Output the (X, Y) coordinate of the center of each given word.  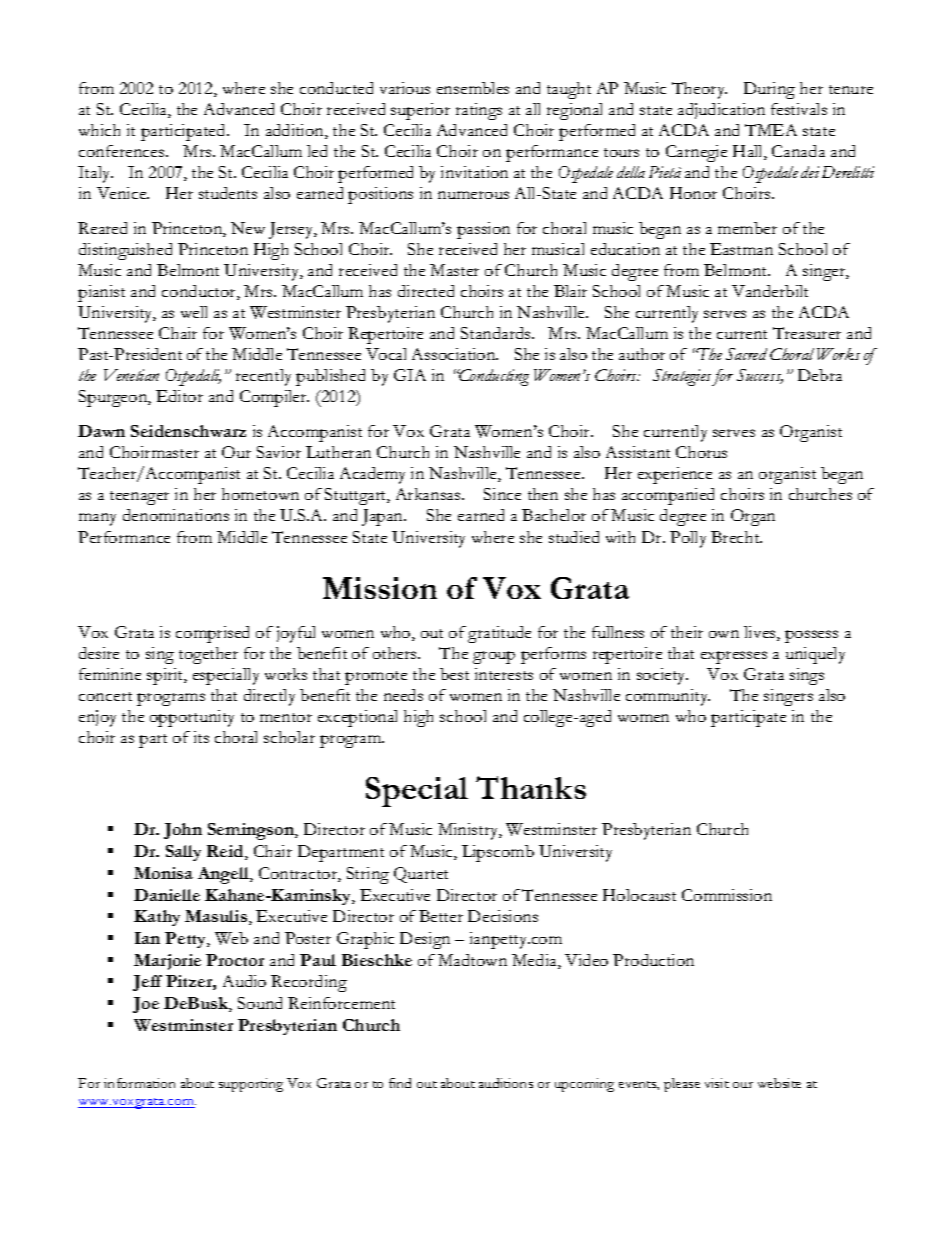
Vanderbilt (770, 291)
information (139, 1083)
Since (502, 494)
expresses (734, 657)
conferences (123, 151)
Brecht (736, 537)
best (454, 674)
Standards (497, 333)
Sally (183, 853)
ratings (479, 111)
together (208, 655)
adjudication (721, 111)
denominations (176, 515)
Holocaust (639, 895)
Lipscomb (498, 853)
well (194, 312)
